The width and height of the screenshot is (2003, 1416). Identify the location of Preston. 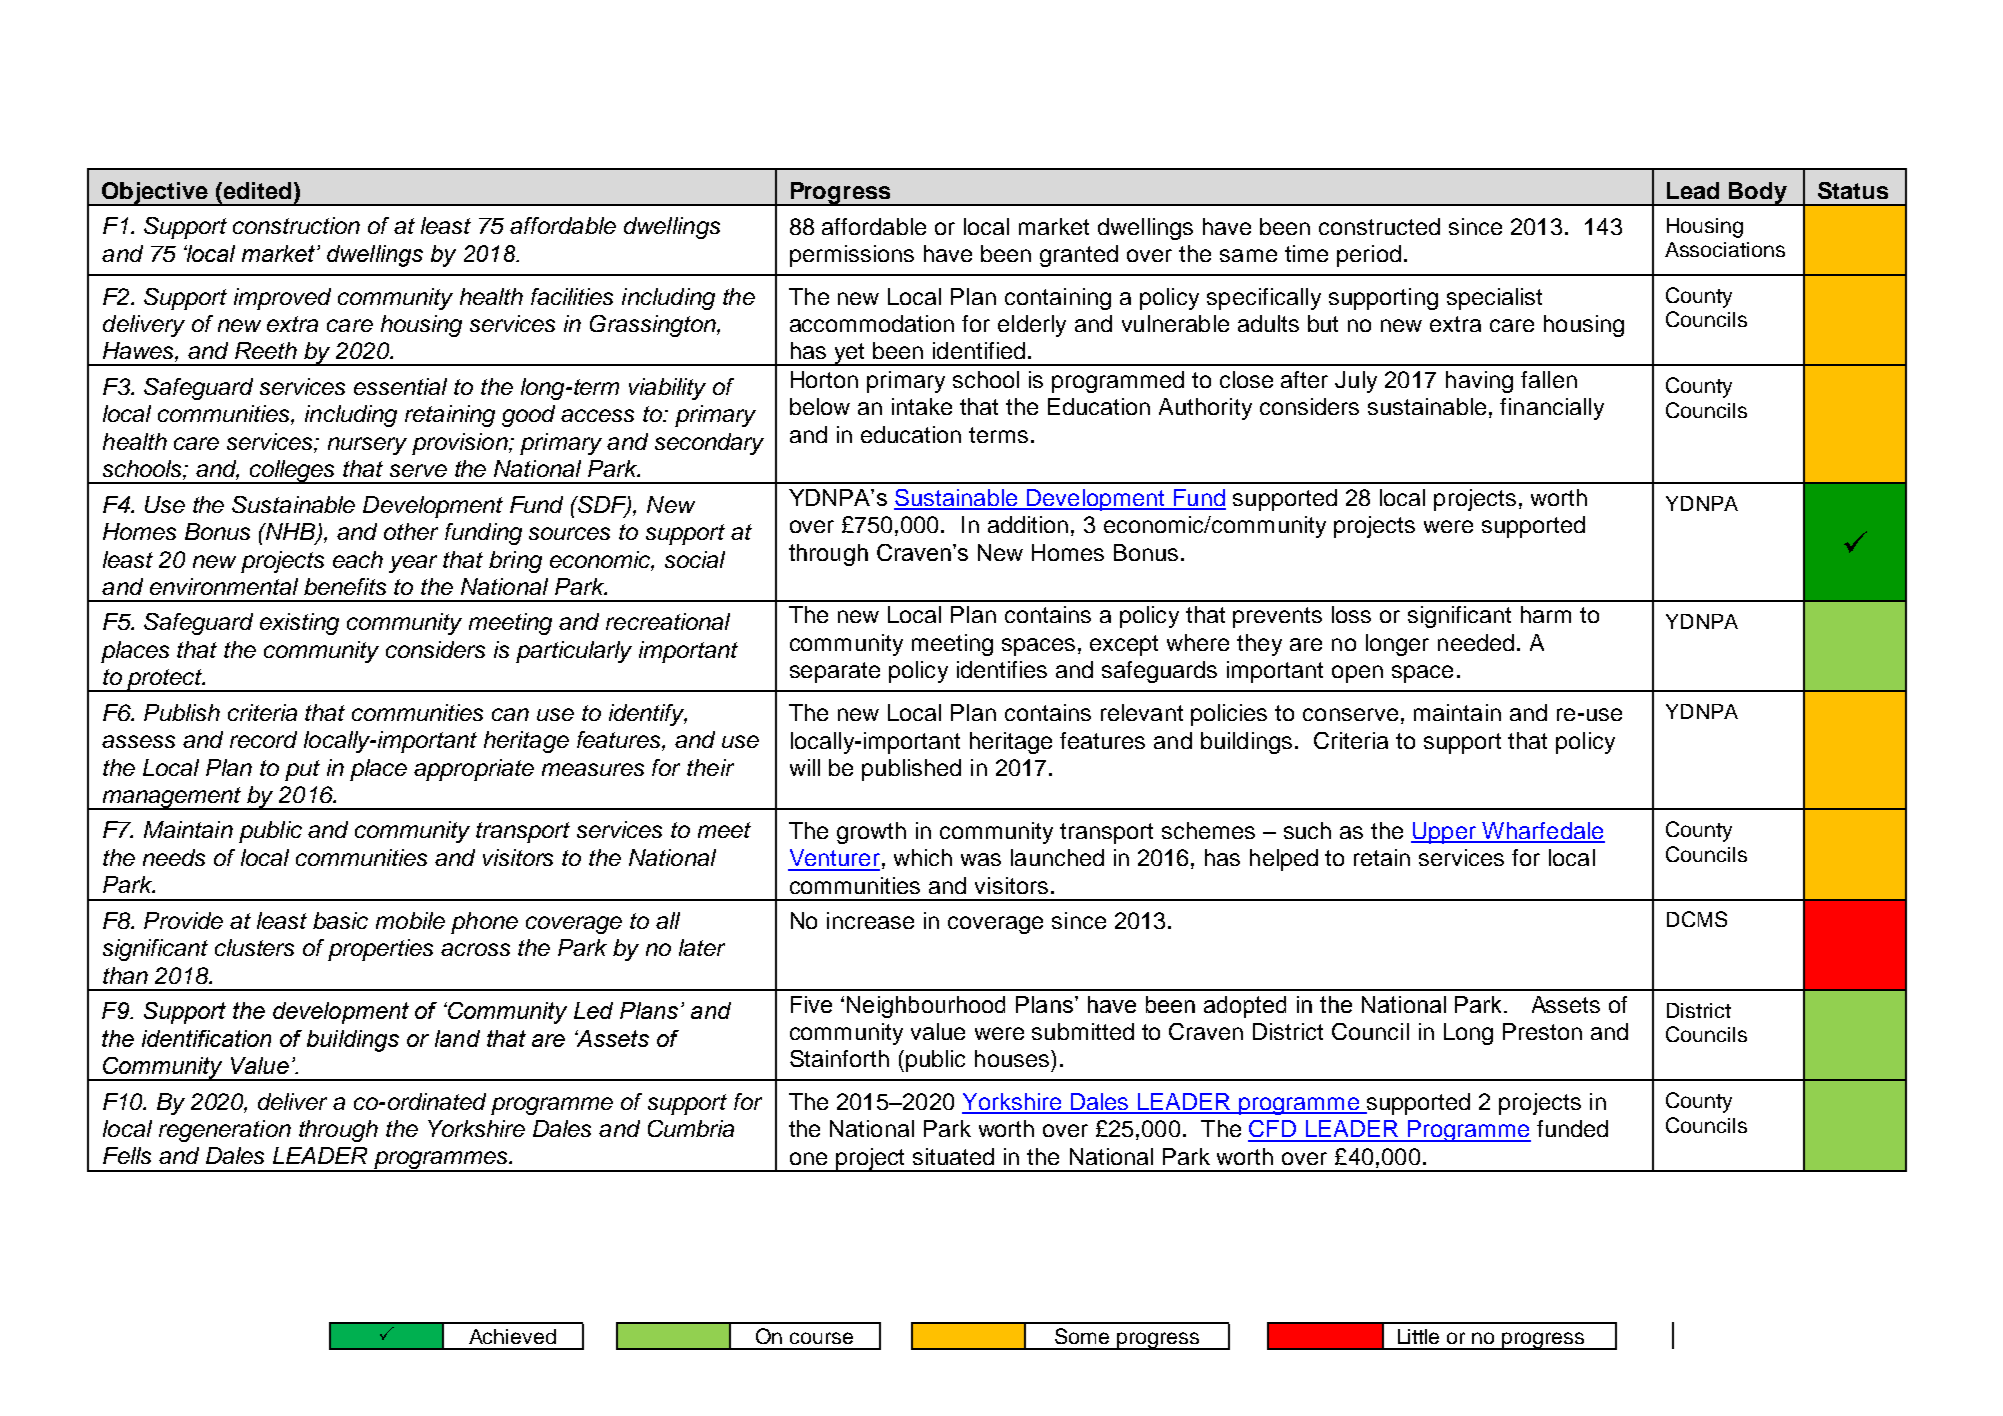
(1542, 1031).
